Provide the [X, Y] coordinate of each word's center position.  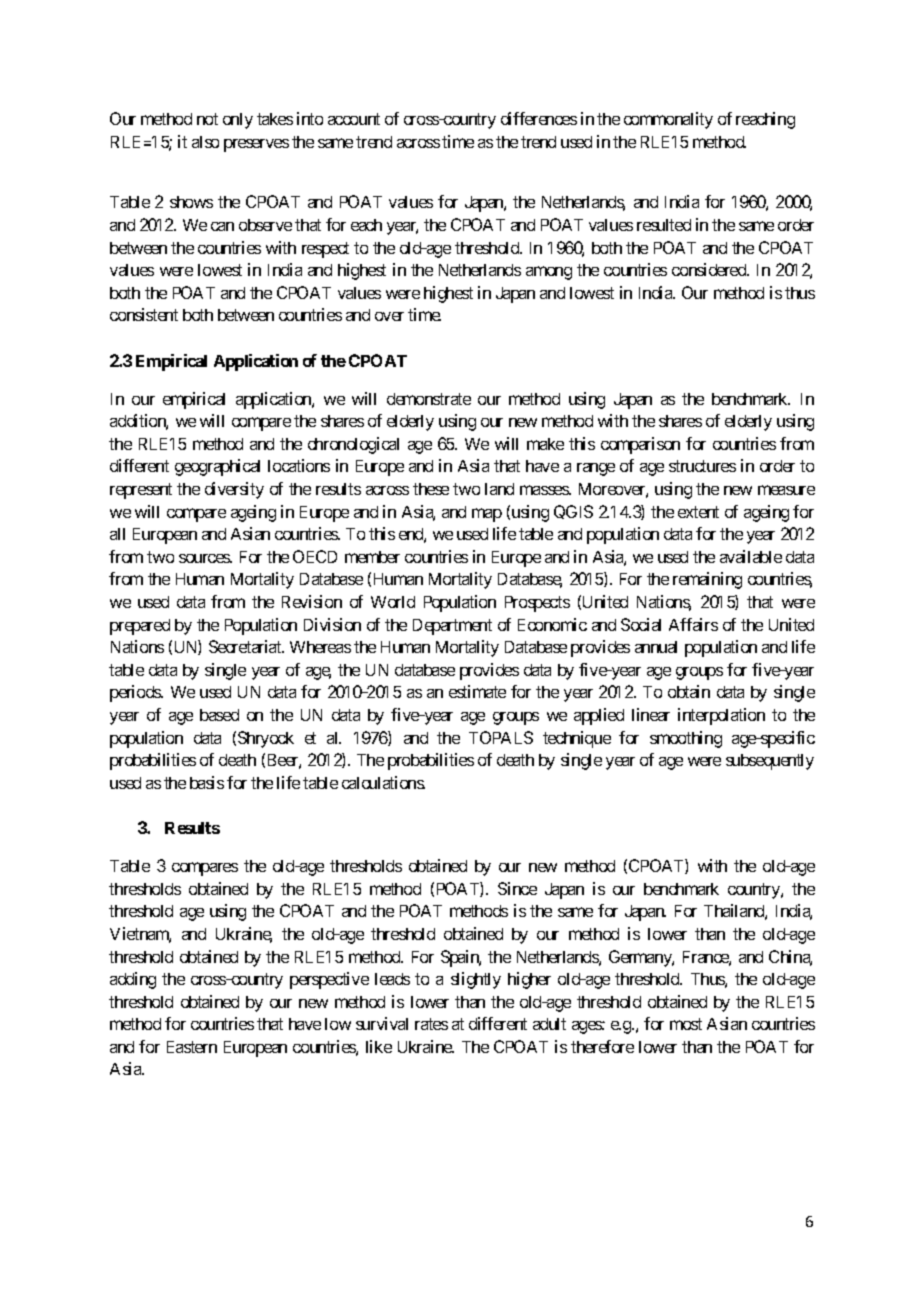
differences [539, 118]
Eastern [192, 1047]
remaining [707, 580]
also [205, 142]
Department [452, 627]
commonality [668, 120]
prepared [140, 627]
